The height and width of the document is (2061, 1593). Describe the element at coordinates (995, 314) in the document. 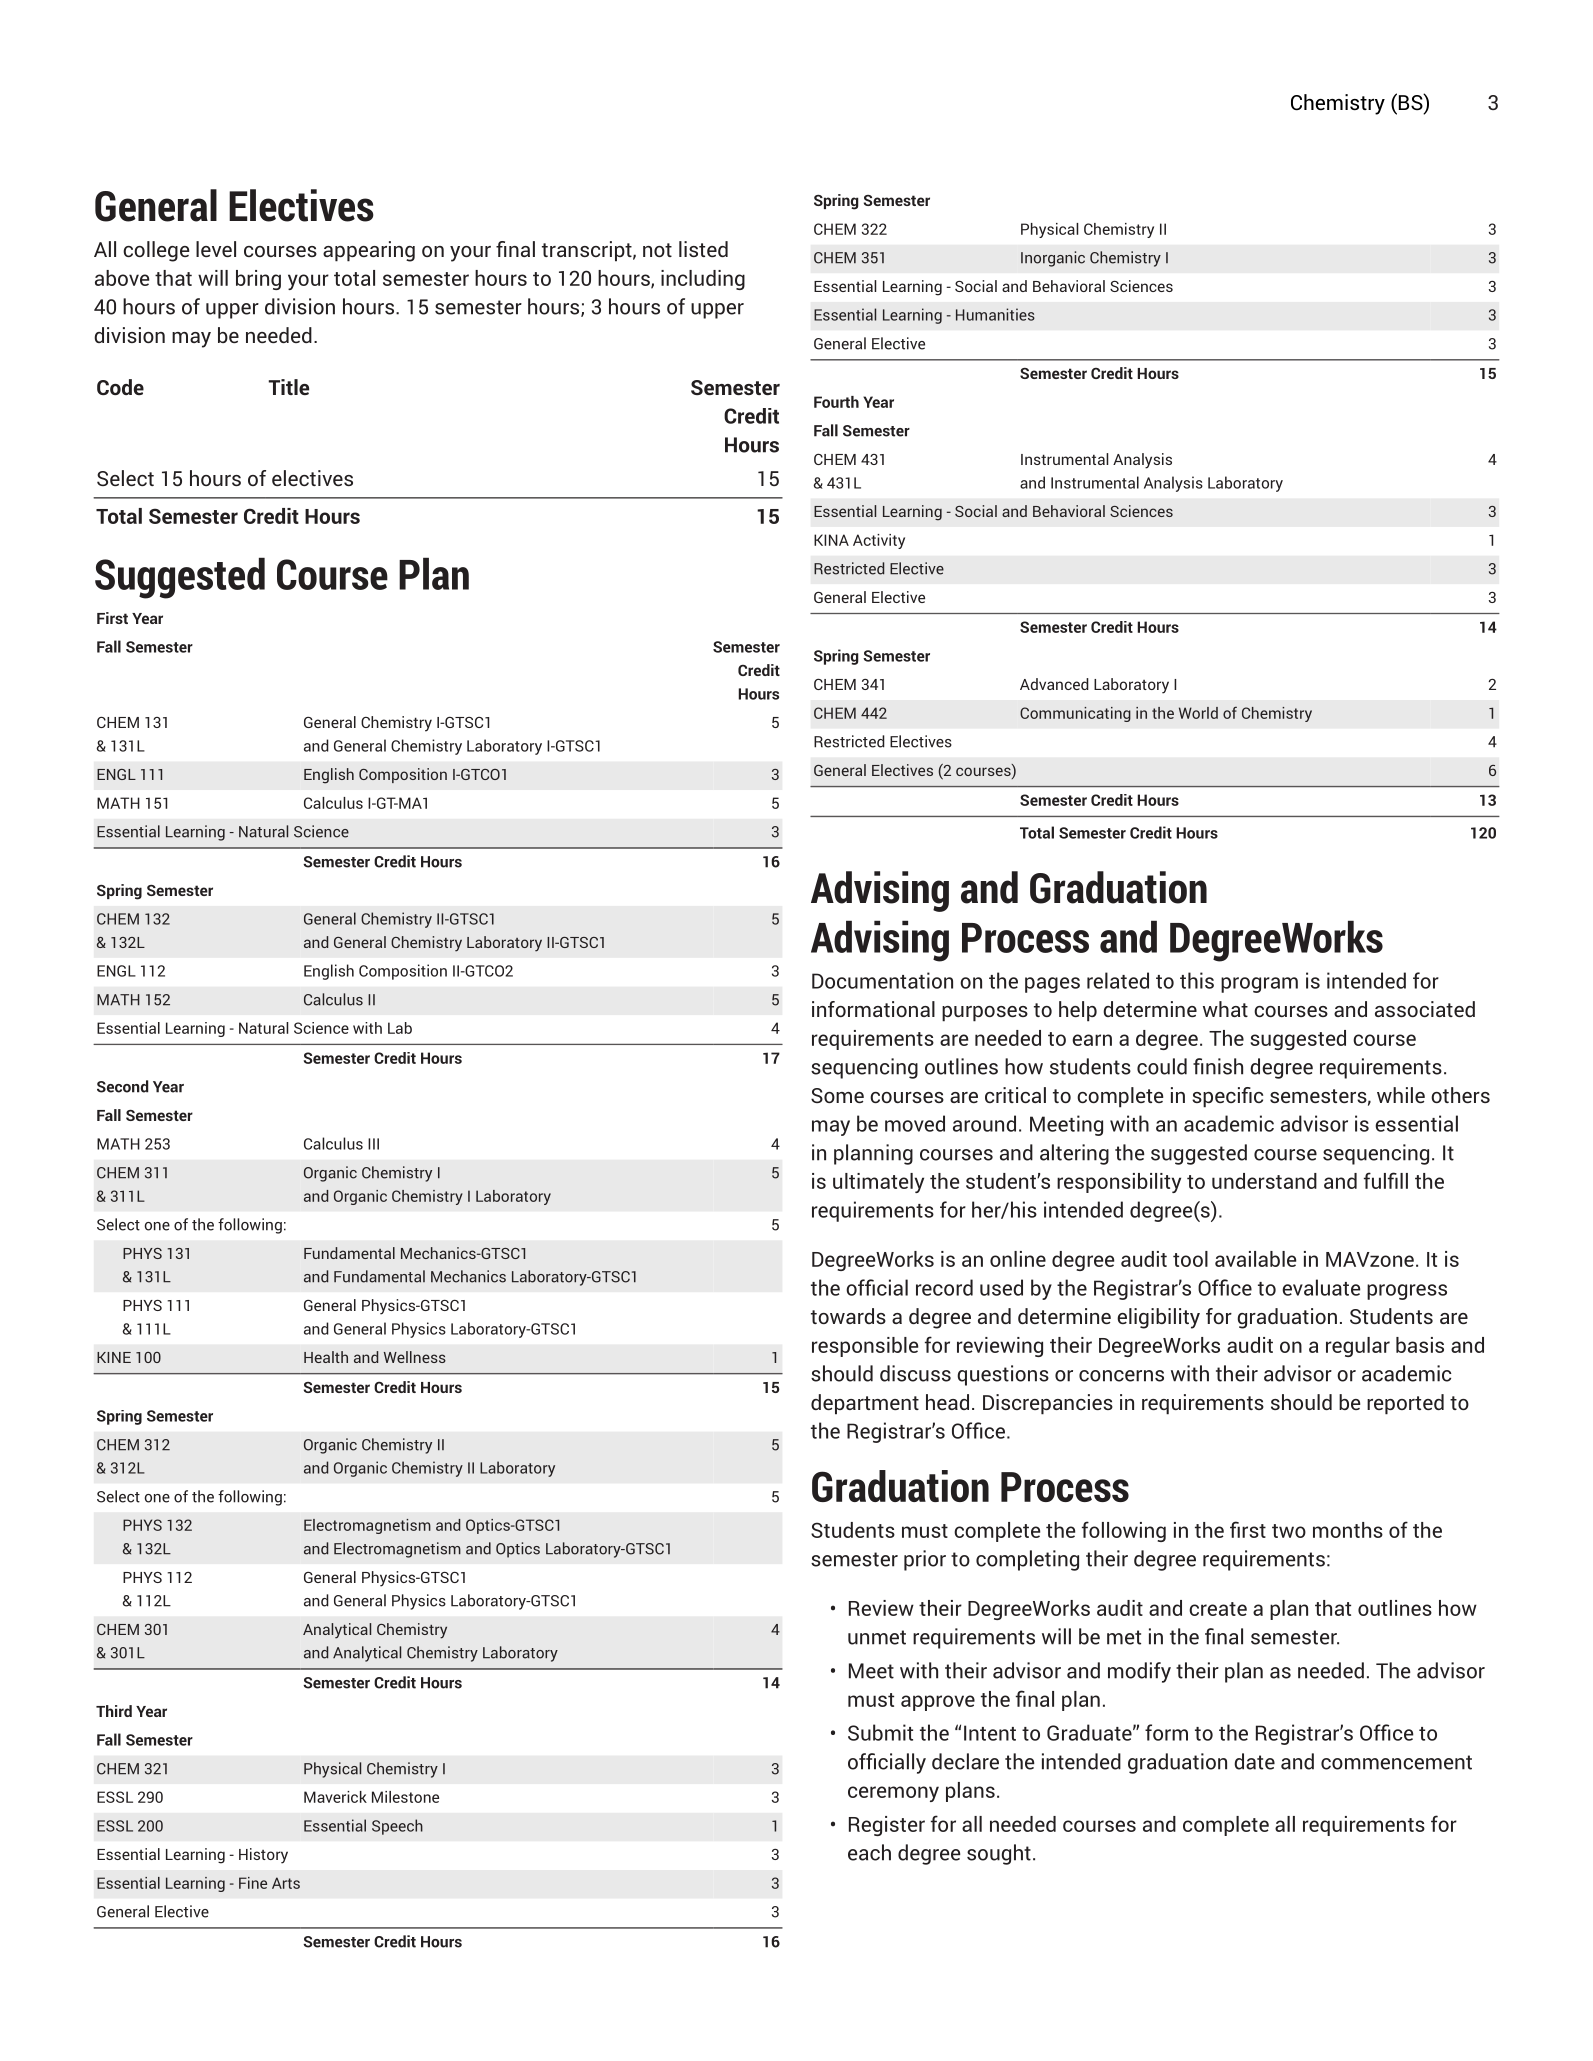

I see `Humanities` at that location.
